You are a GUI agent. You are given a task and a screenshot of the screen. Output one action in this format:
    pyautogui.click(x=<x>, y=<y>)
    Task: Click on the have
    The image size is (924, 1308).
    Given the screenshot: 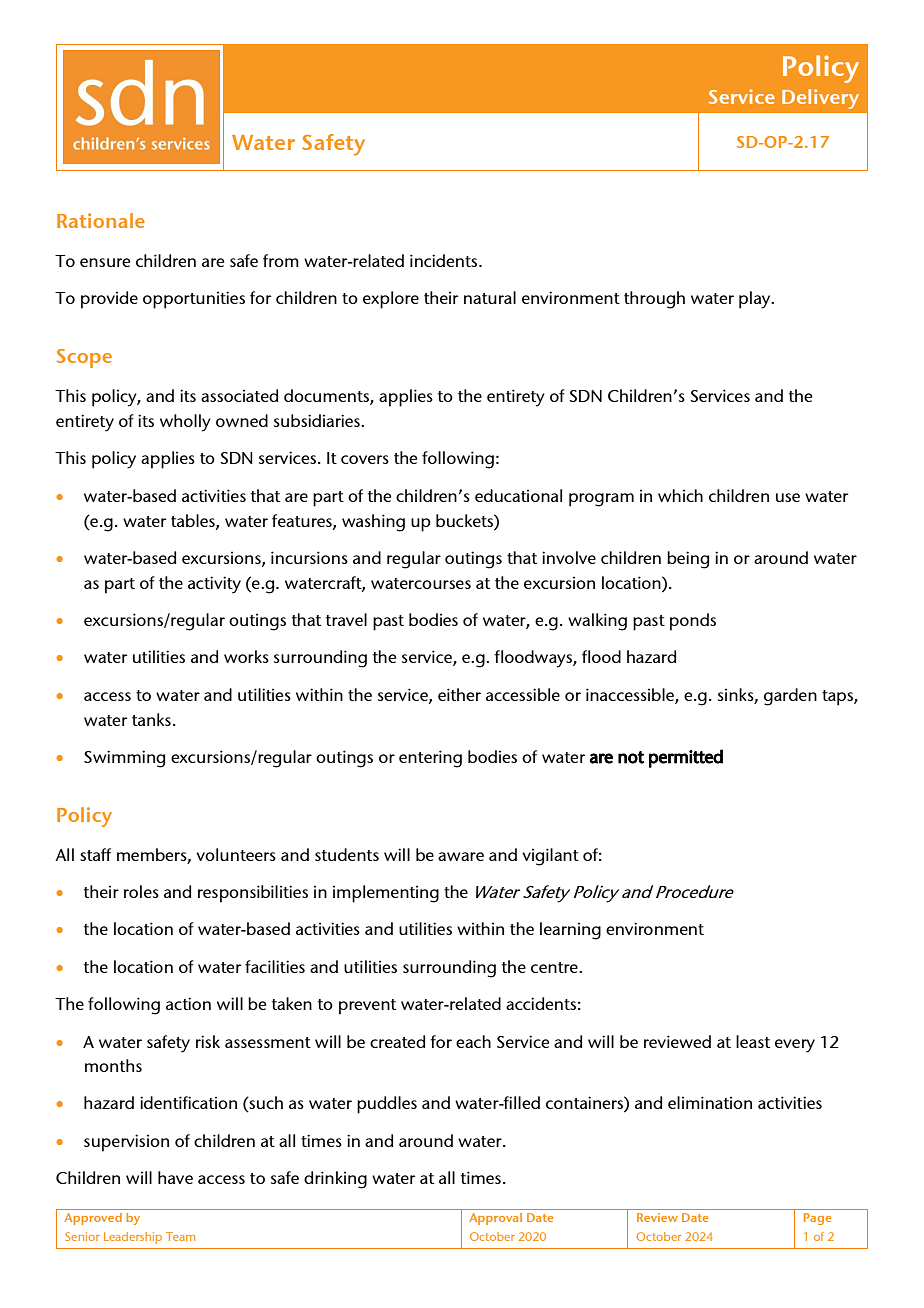 What is the action you would take?
    pyautogui.click(x=175, y=1177)
